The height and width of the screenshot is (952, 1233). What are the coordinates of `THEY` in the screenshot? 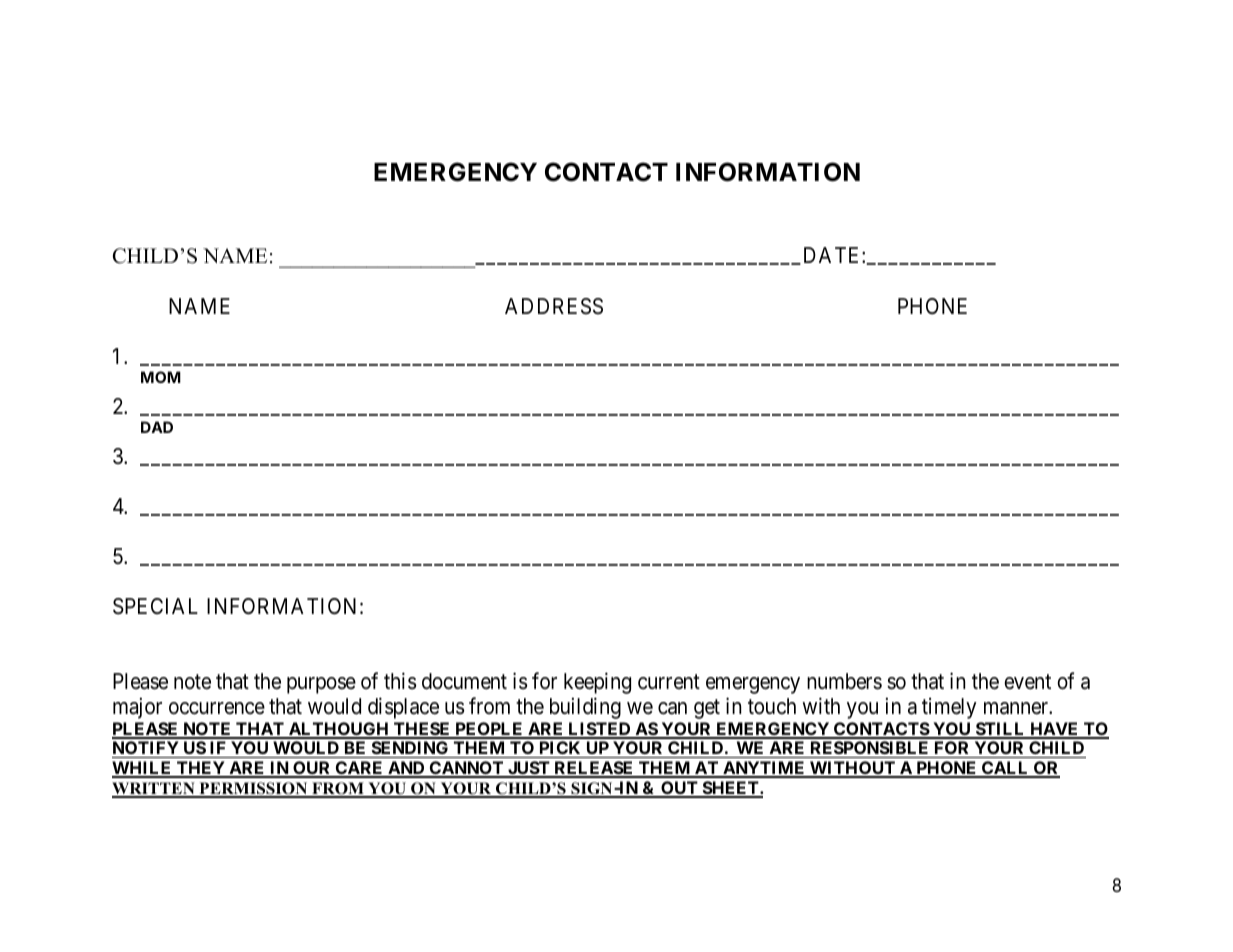 It's located at (201, 769).
